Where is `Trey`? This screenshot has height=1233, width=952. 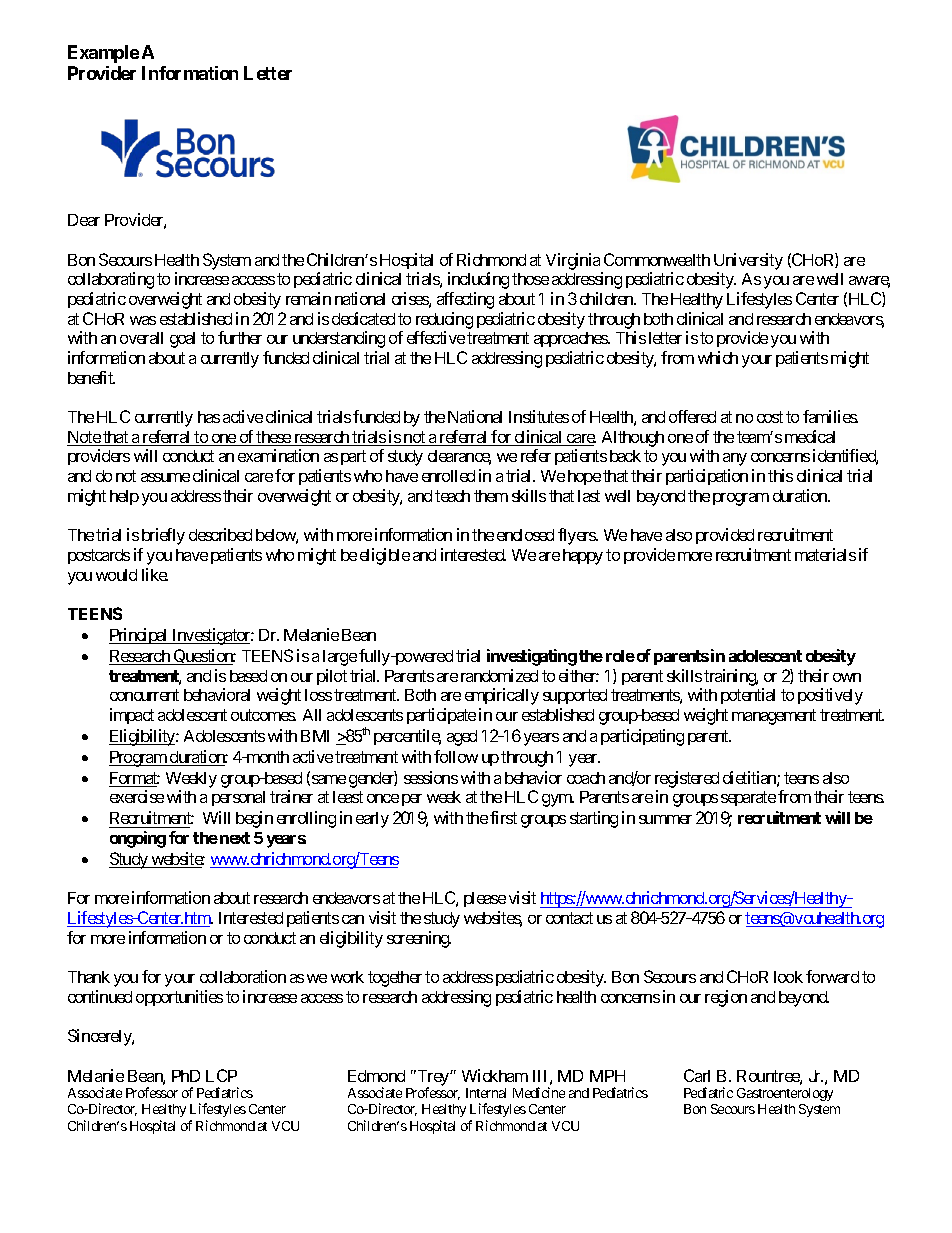 Trey is located at coordinates (433, 1079).
